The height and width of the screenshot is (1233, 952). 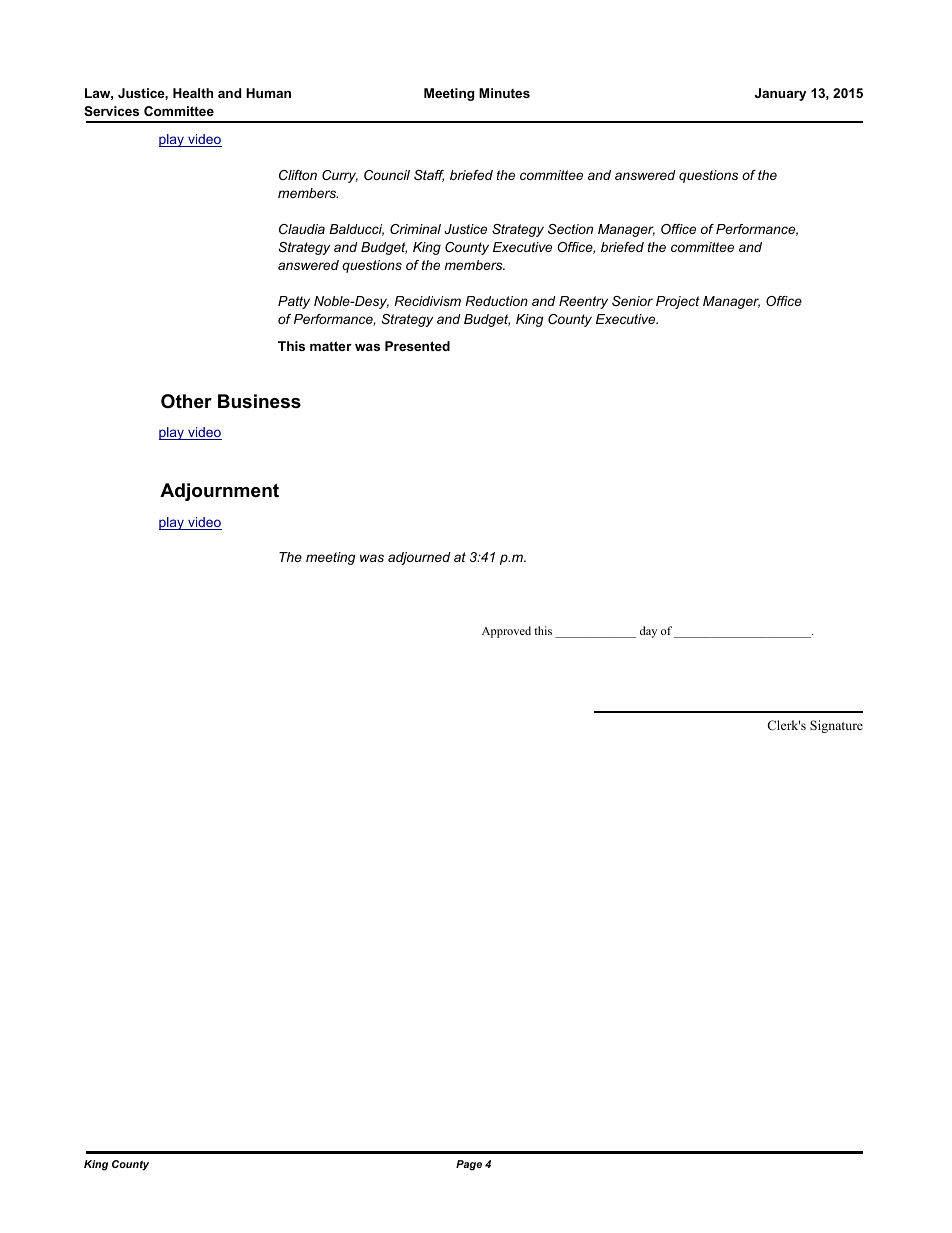 What do you see at coordinates (632, 301) in the screenshot?
I see `Senior` at bounding box center [632, 301].
